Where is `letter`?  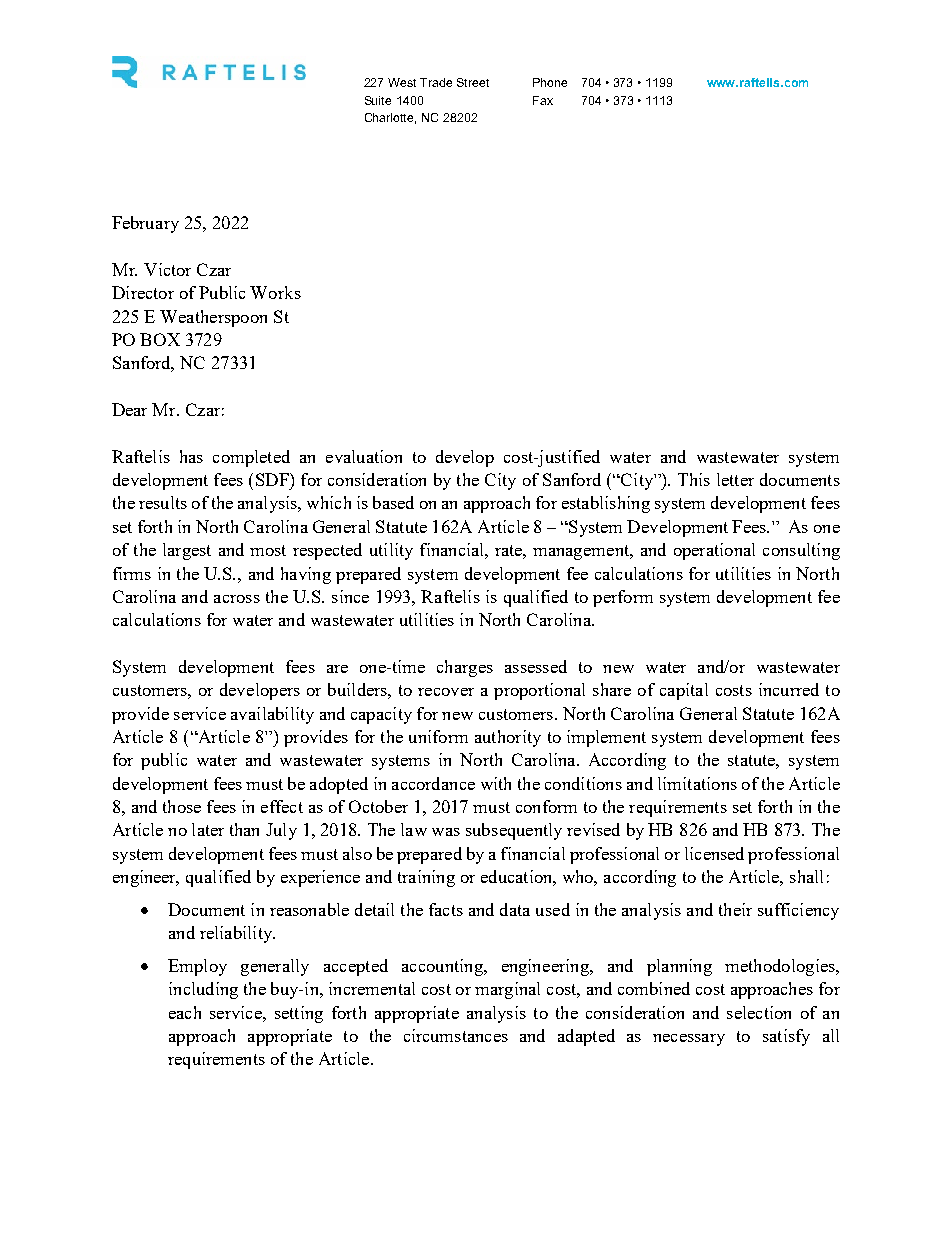 letter is located at coordinates (735, 479).
